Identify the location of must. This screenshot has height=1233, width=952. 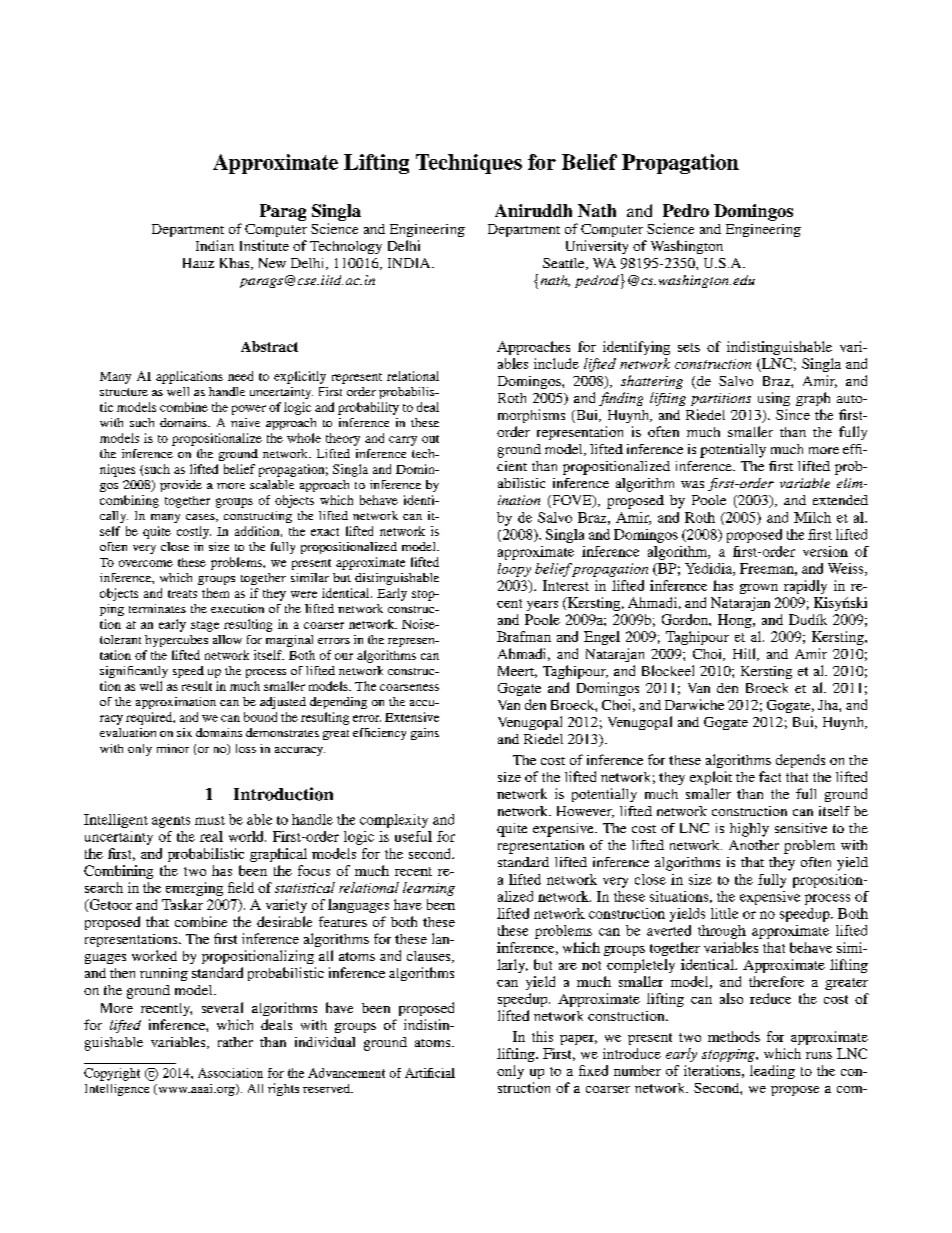
(210, 820).
